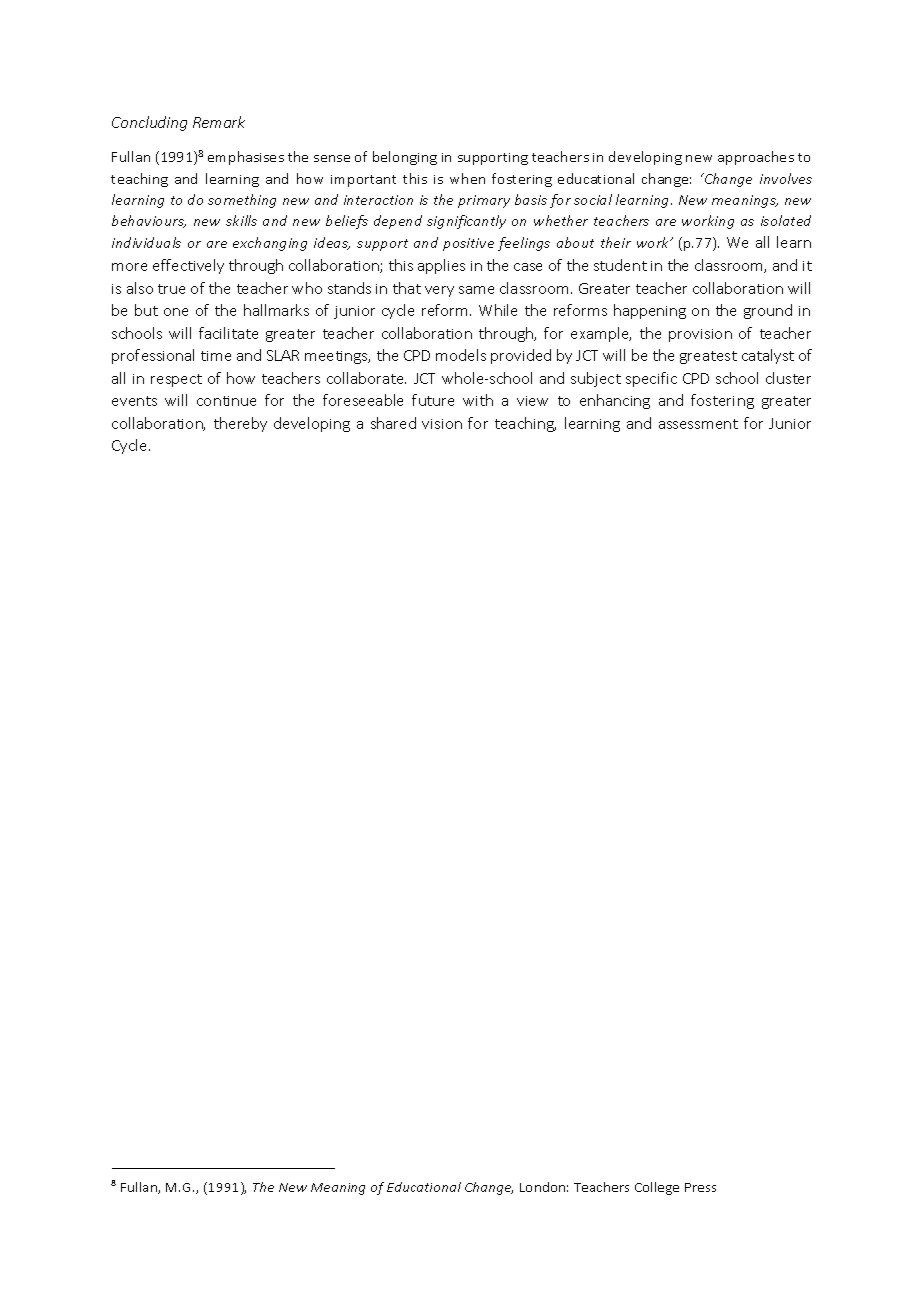 Image resolution: width=924 pixels, height=1308 pixels. I want to click on thereby, so click(240, 424).
